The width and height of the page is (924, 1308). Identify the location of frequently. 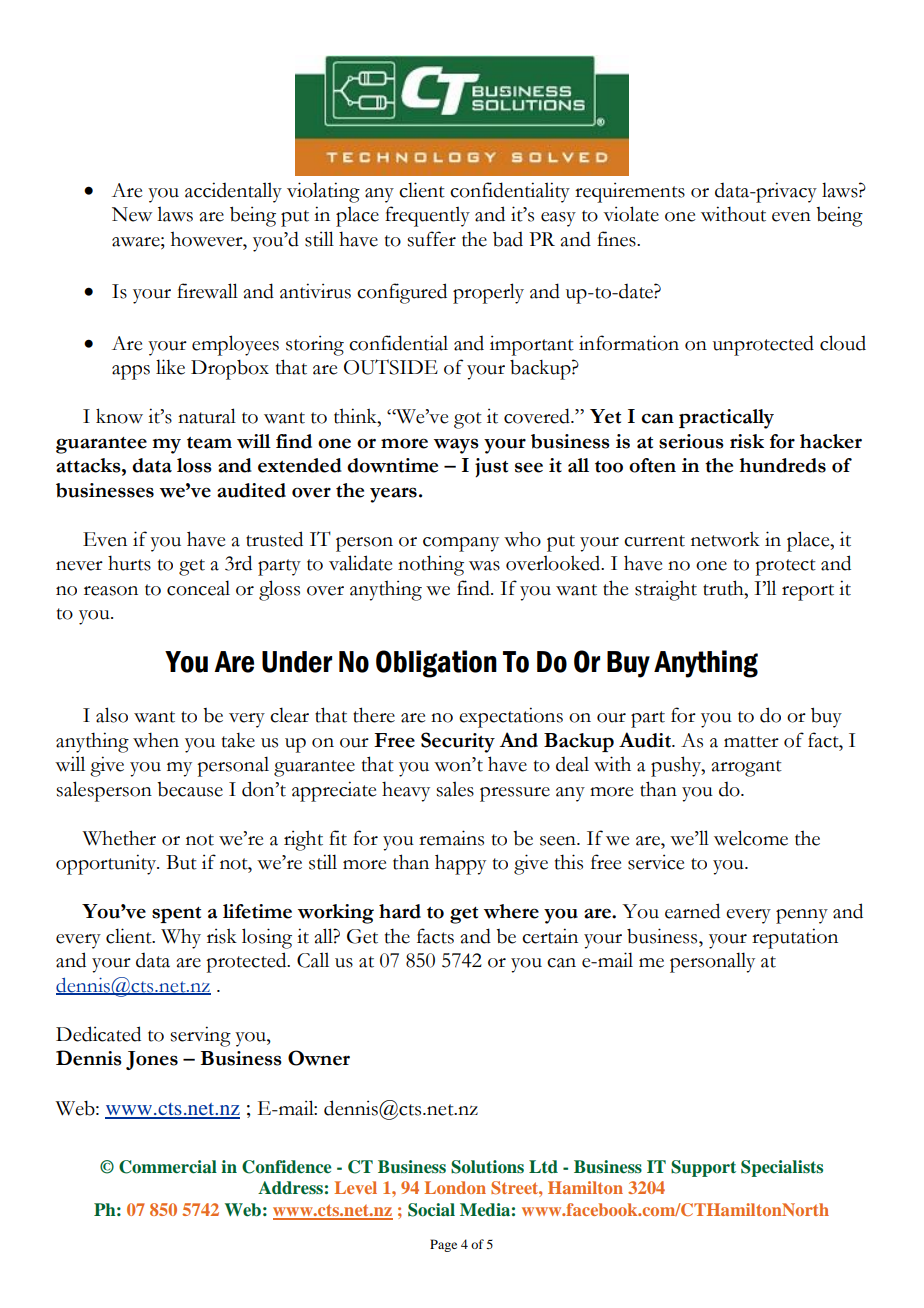
(427, 216).
